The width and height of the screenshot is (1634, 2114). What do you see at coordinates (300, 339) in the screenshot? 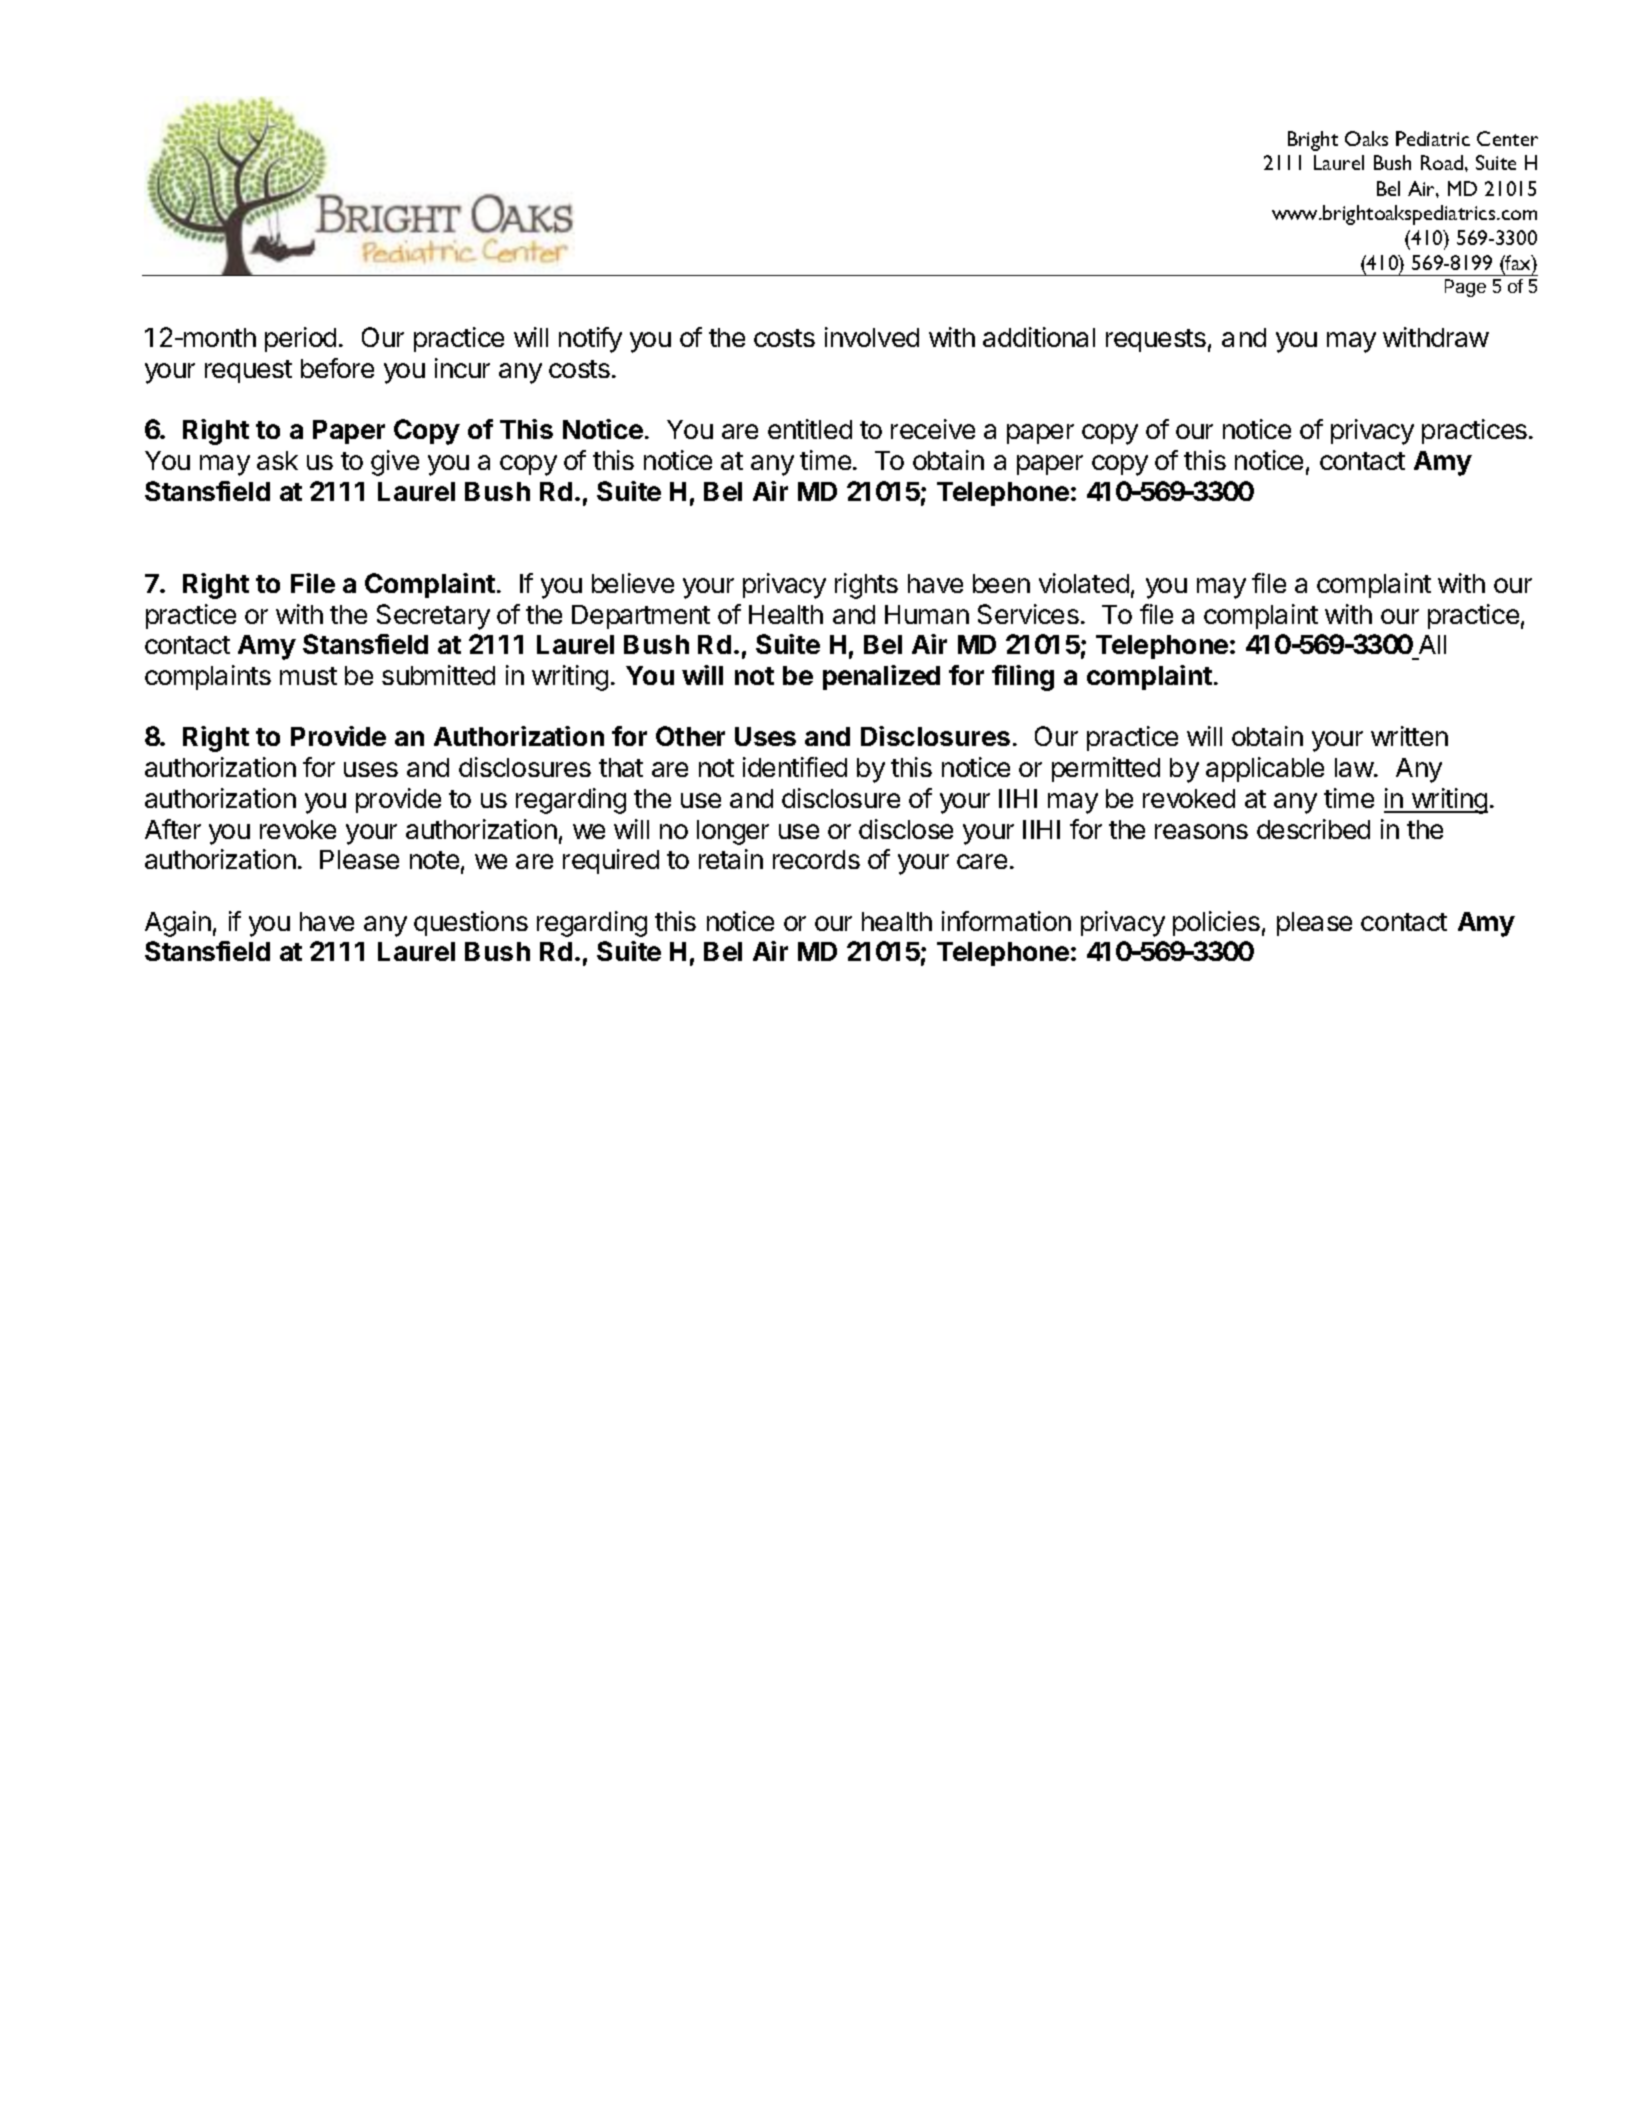
I see `period` at bounding box center [300, 339].
